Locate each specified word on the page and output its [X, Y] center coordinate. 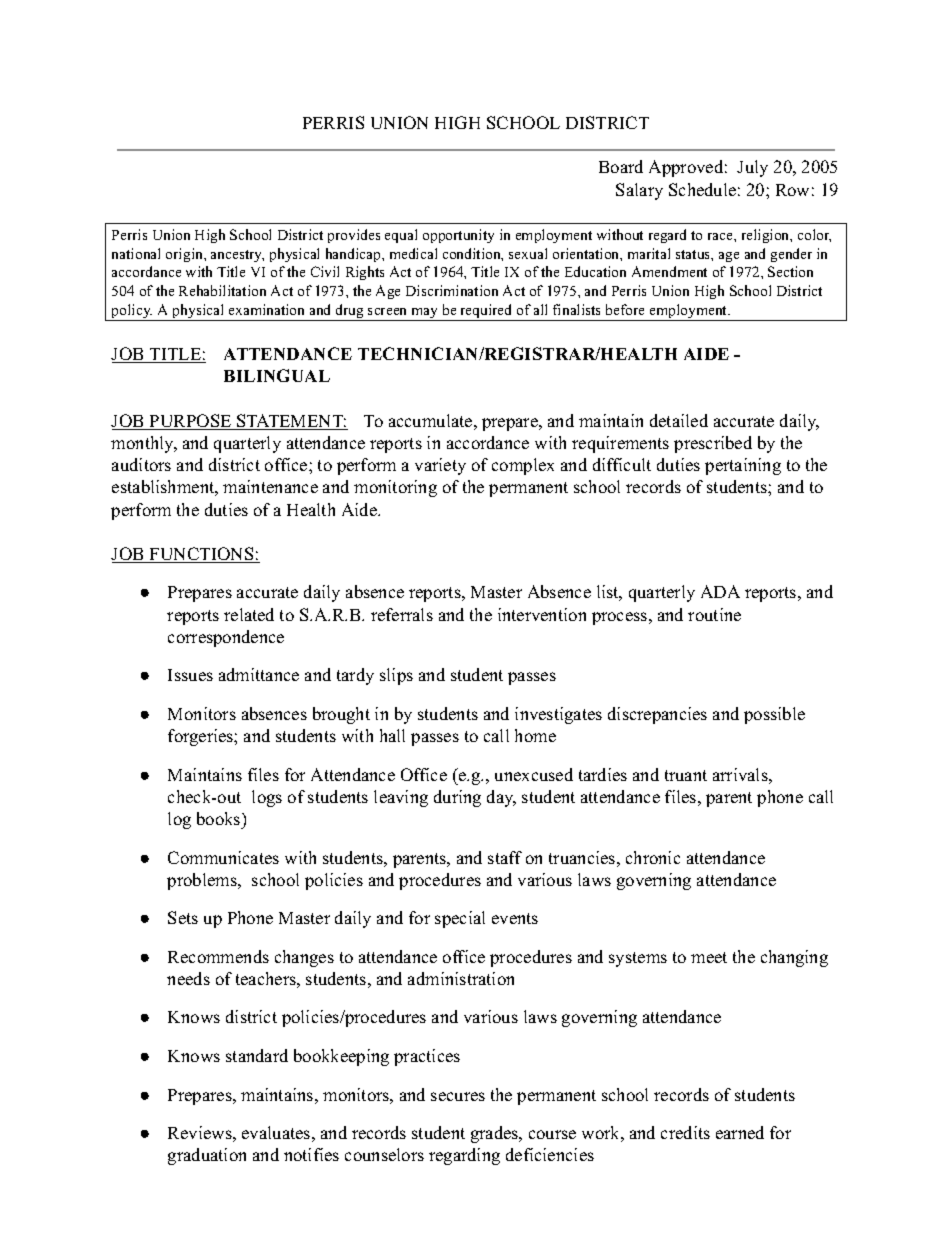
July [752, 168]
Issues [190, 675]
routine [714, 614]
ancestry [237, 256]
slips [396, 676]
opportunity [458, 236]
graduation [207, 1156]
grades [495, 1134]
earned [740, 1132]
